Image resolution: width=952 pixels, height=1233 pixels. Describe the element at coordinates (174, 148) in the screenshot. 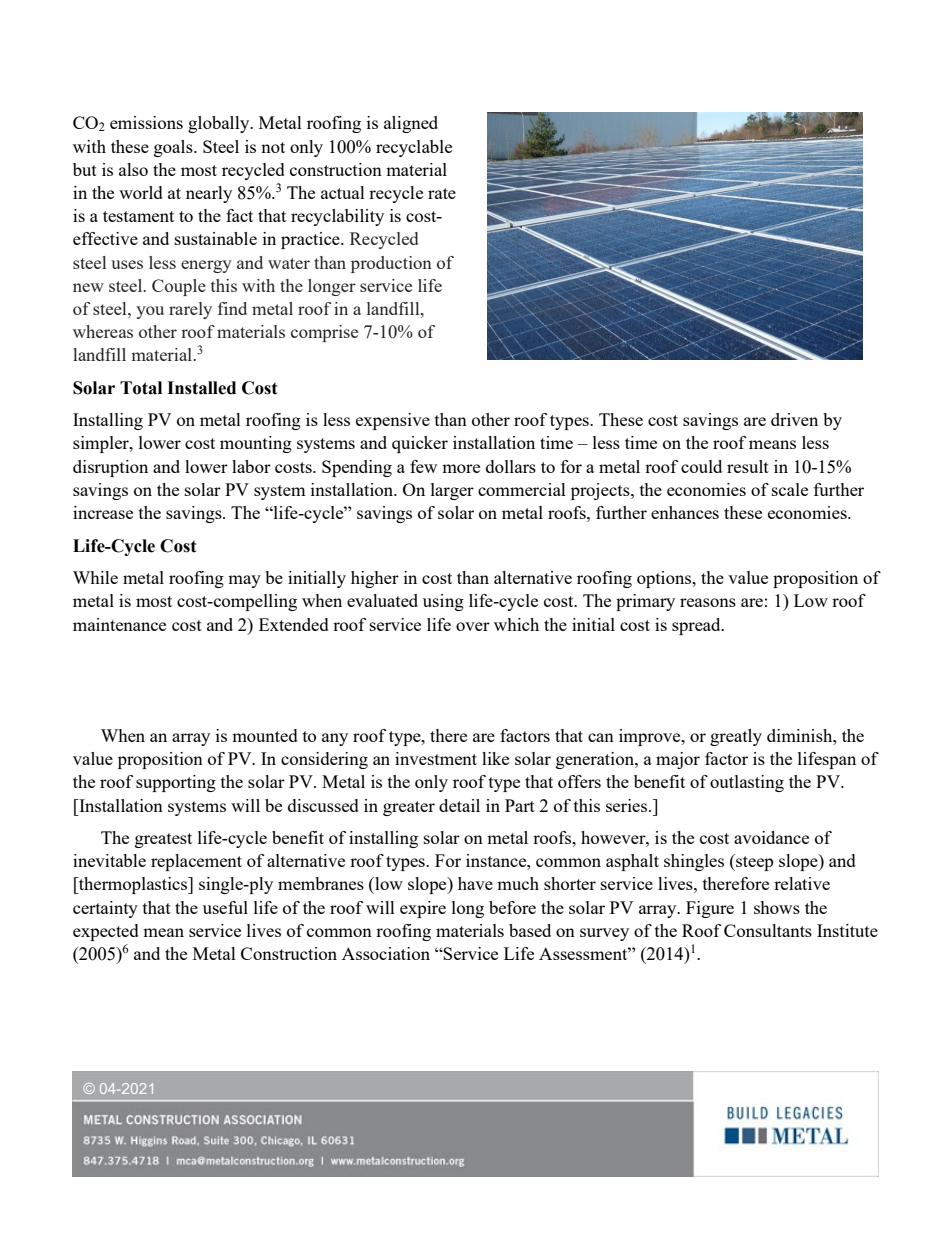

I see `goals` at that location.
